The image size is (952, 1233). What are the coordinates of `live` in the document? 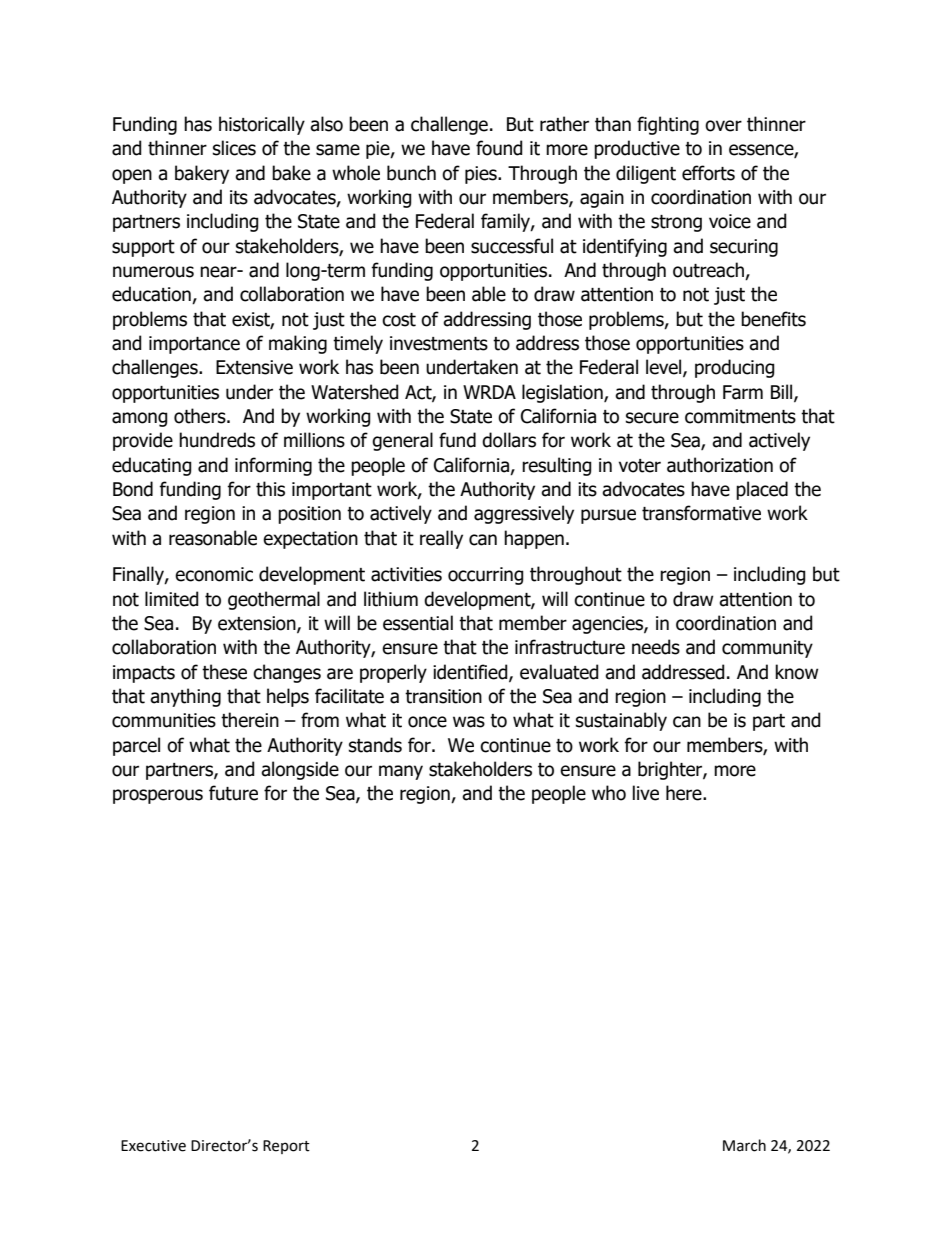 It's located at (646, 793).
